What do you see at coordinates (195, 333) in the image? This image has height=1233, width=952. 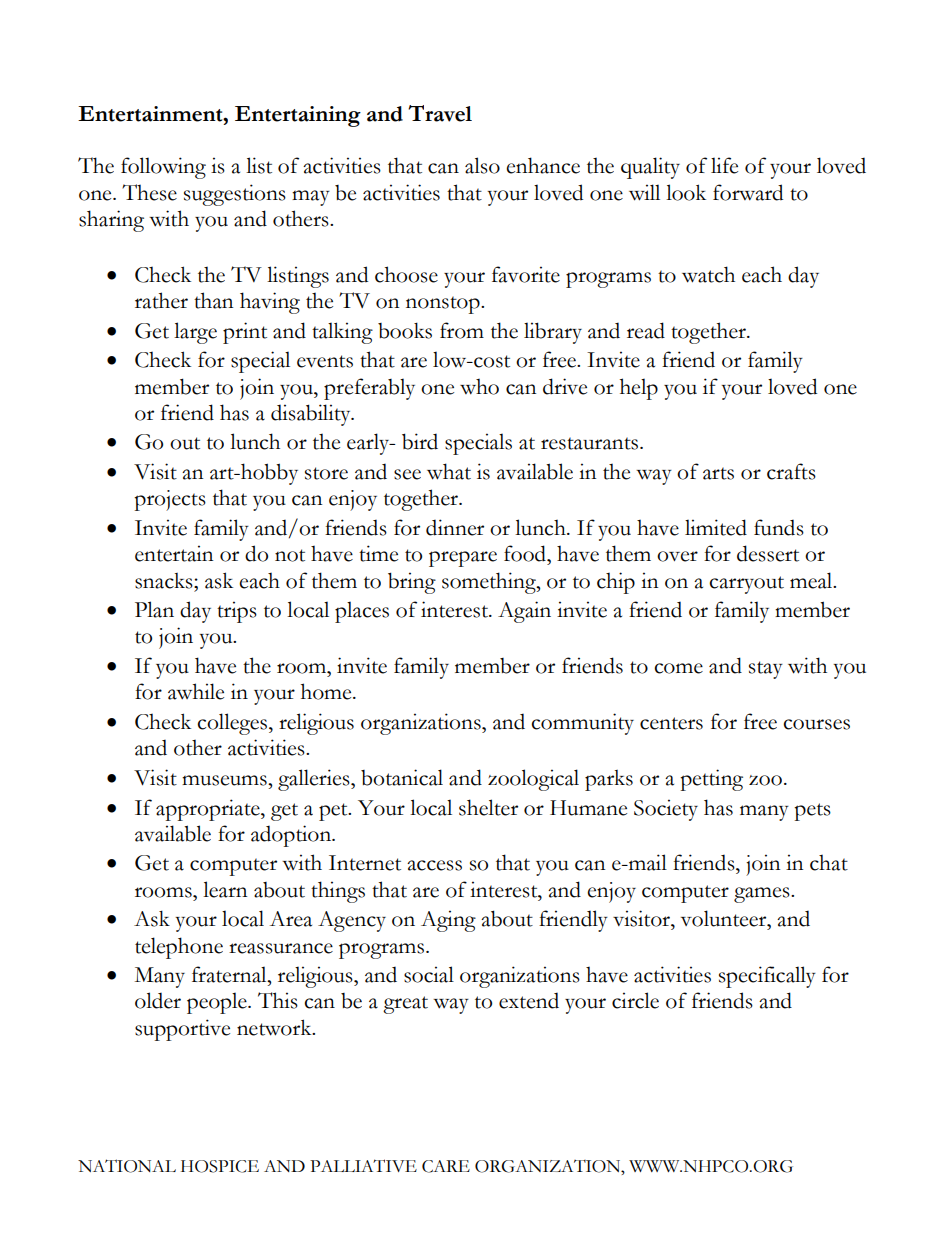 I see `large` at bounding box center [195, 333].
